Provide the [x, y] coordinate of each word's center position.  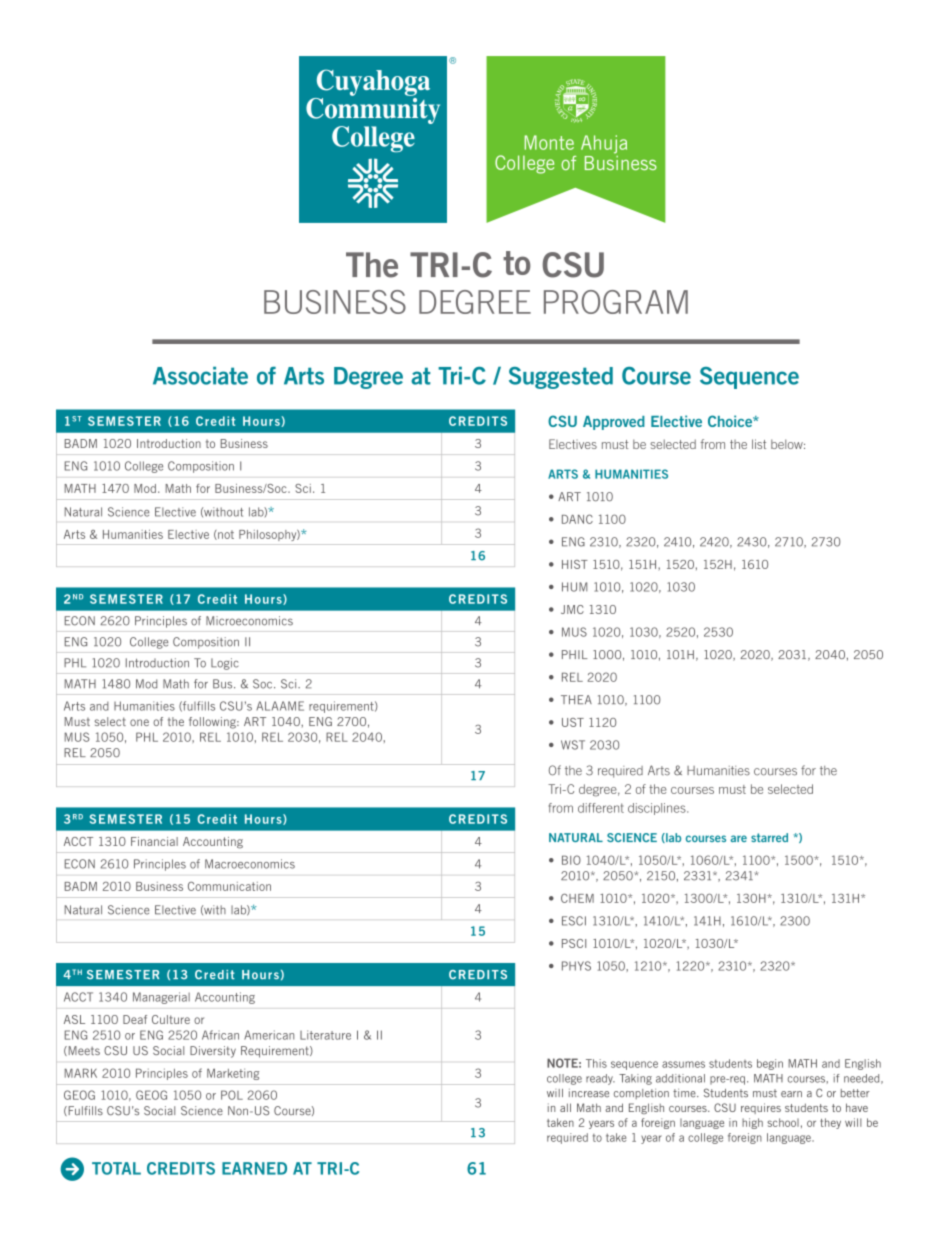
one [139, 722]
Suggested [561, 378]
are [738, 838]
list [759, 444]
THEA [576, 699]
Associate [200, 376]
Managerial [161, 998]
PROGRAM [616, 302]
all [565, 1107]
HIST [575, 564]
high [752, 1123]
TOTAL [116, 1168]
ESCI [574, 921]
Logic [224, 664]
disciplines [658, 809]
